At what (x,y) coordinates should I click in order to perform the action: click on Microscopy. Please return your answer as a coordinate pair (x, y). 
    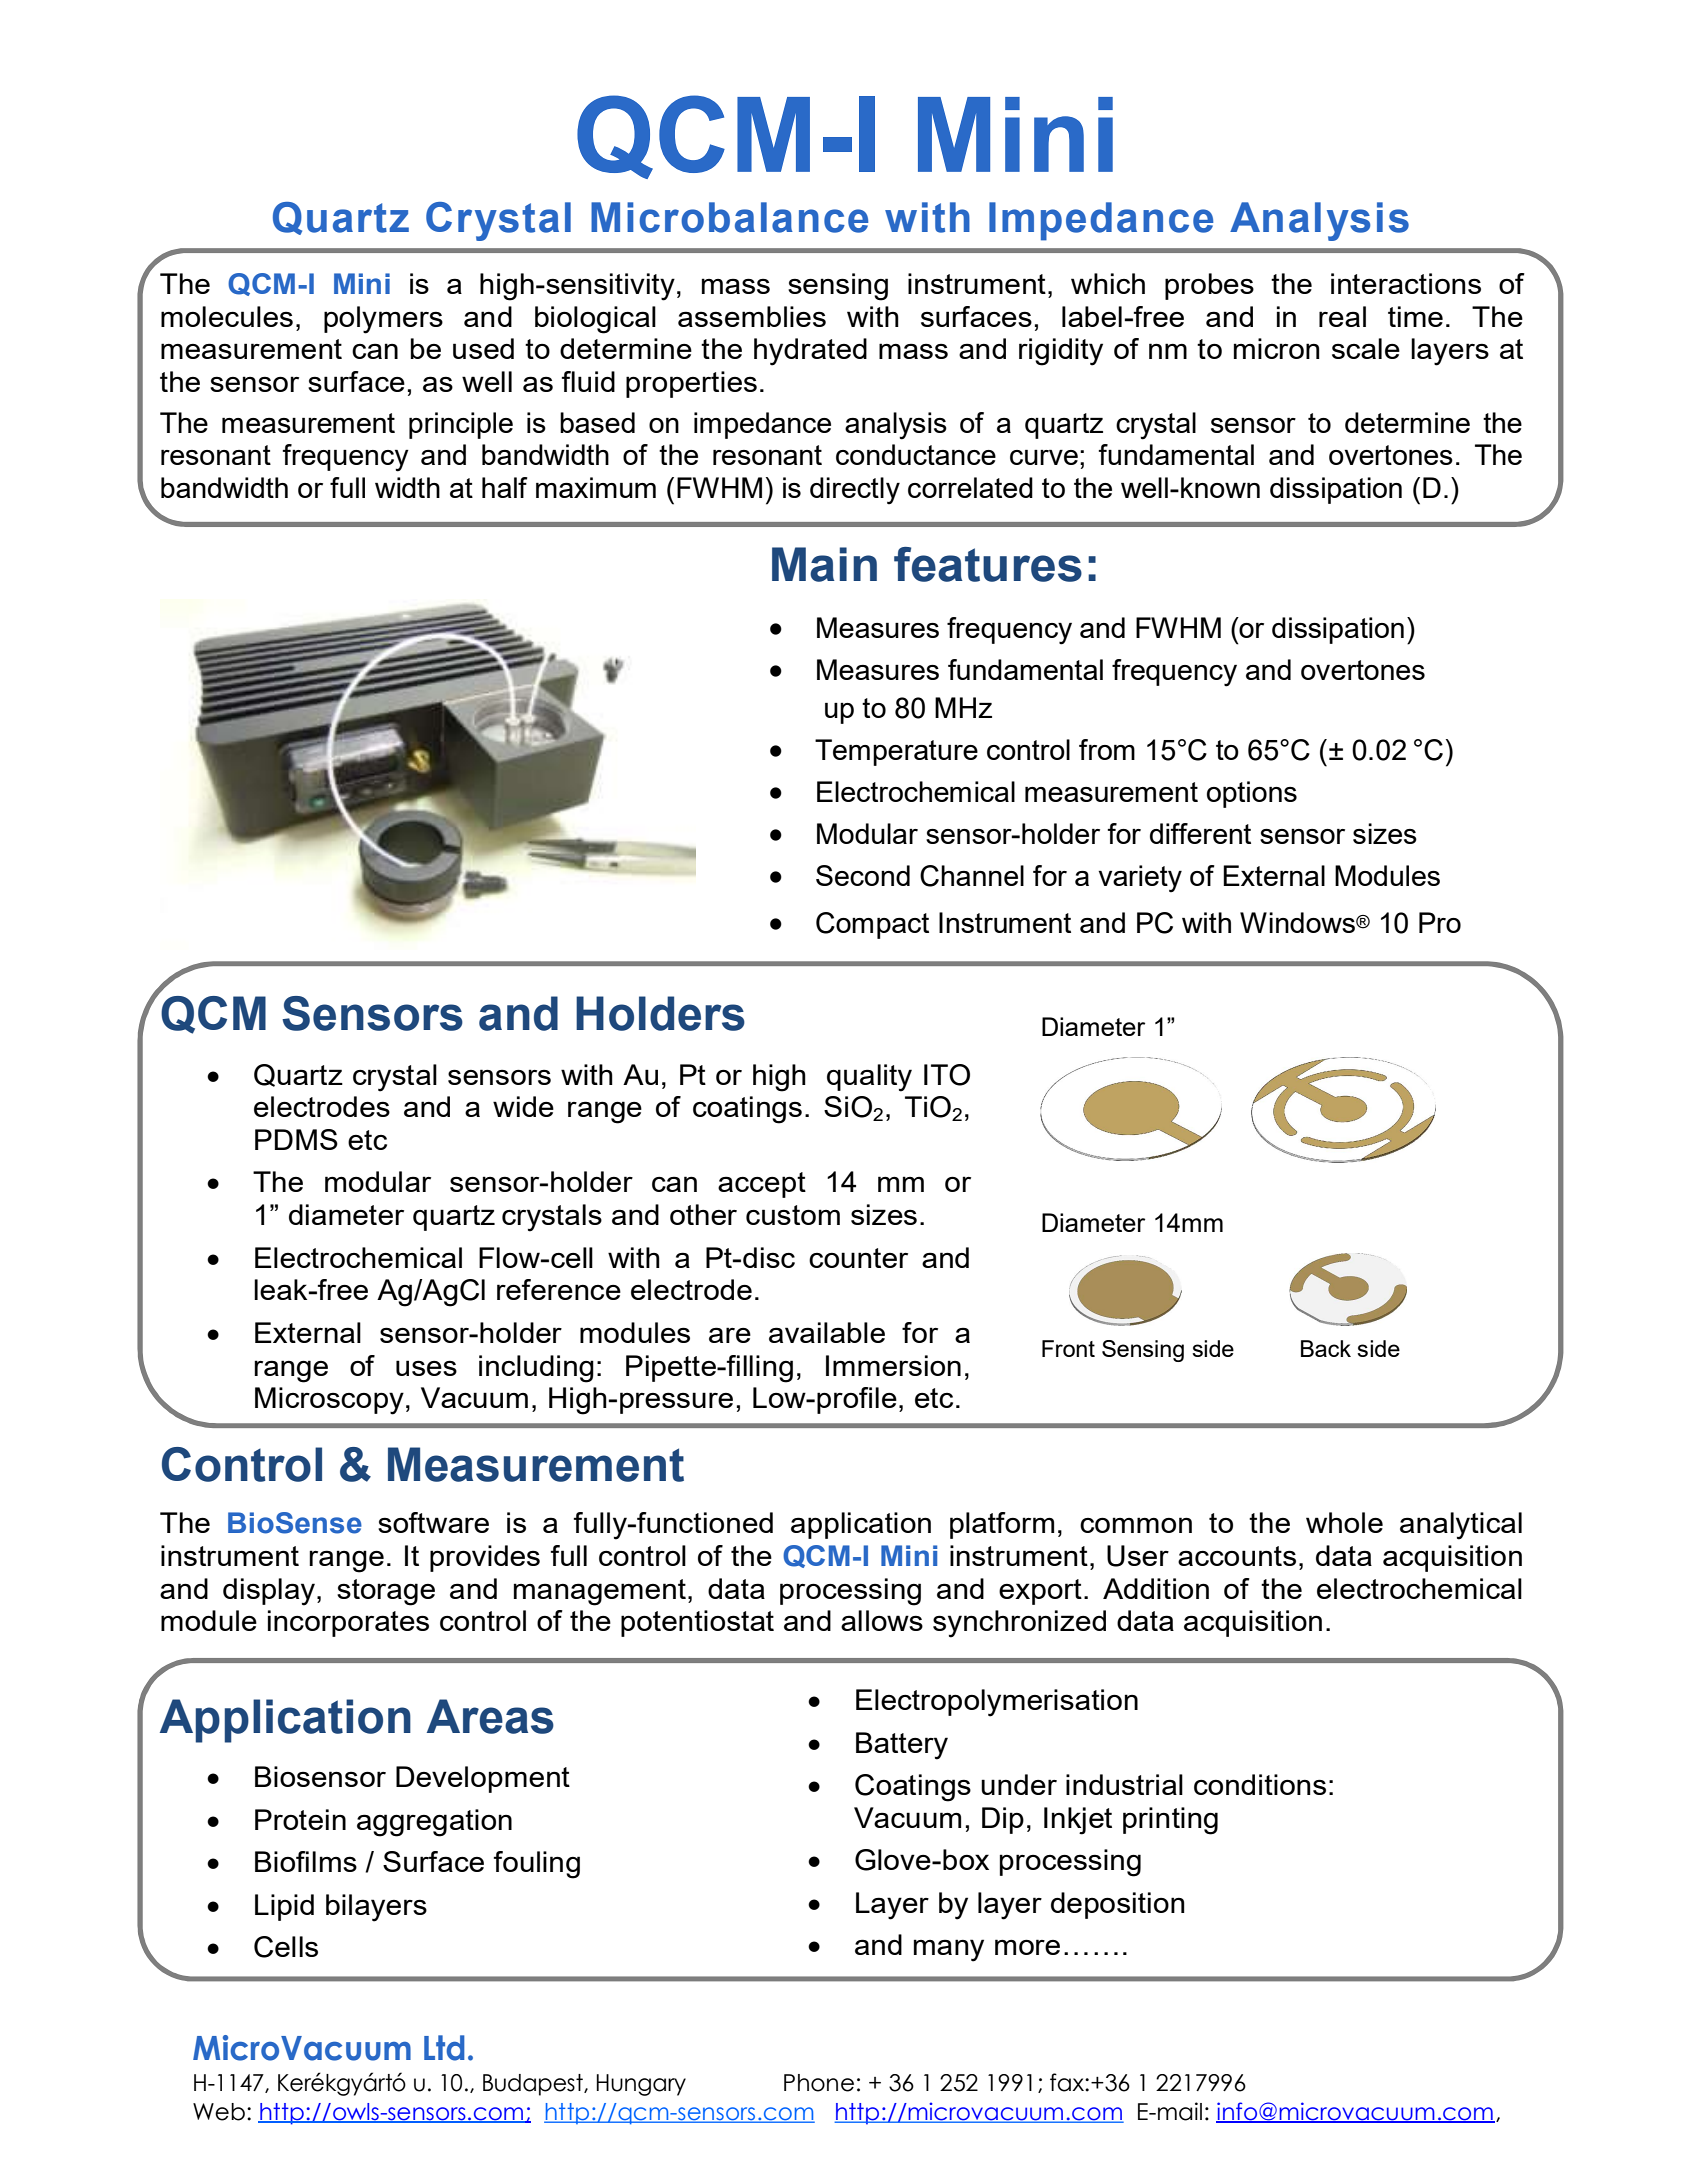
    Looking at the image, I should click on (329, 1401).
